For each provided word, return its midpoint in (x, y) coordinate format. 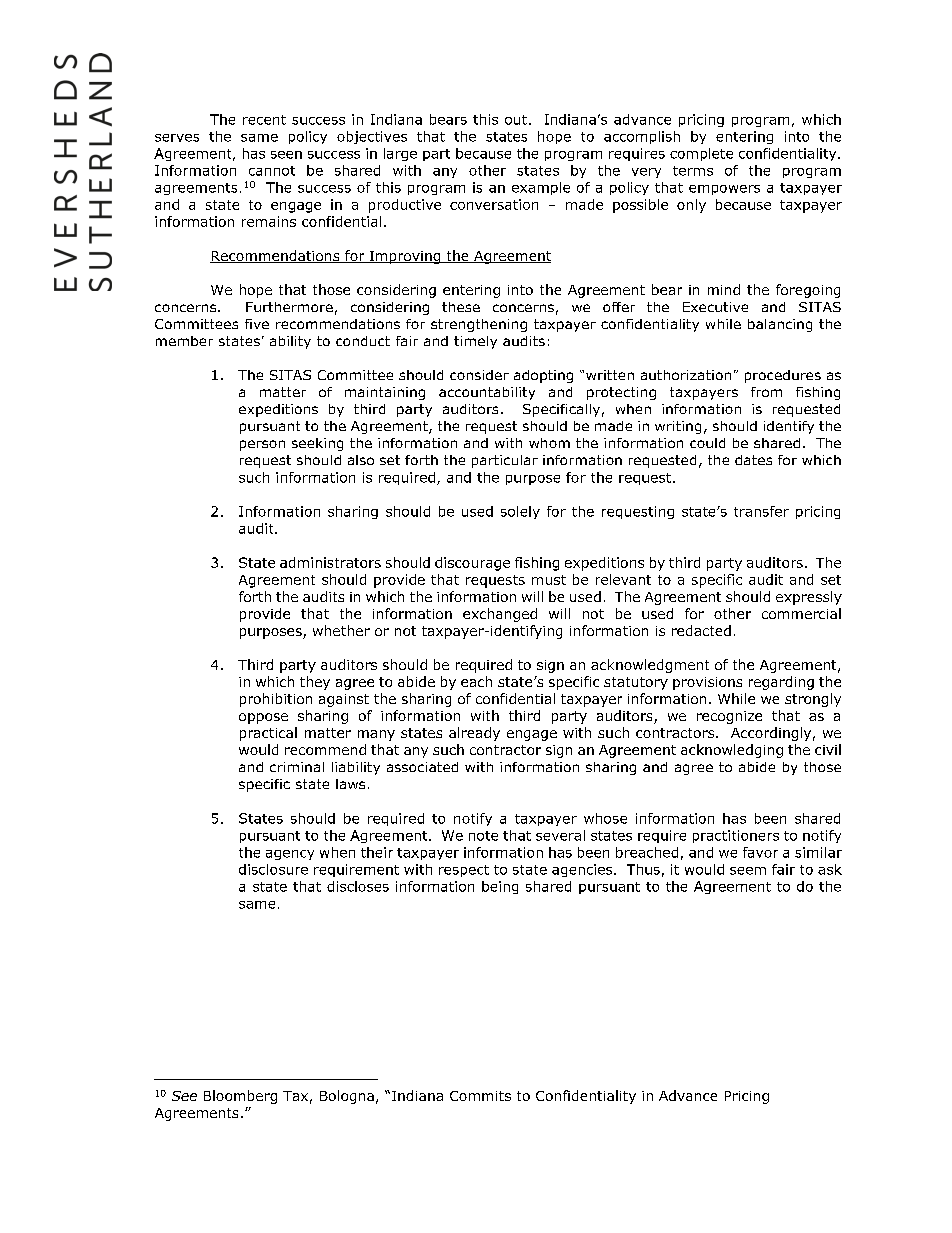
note (483, 836)
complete (701, 154)
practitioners (736, 836)
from (766, 392)
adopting (543, 376)
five (257, 324)
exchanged (500, 615)
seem (748, 871)
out (516, 120)
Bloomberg (240, 1097)
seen (286, 155)
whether (341, 630)
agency (290, 855)
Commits (480, 1096)
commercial (801, 613)
